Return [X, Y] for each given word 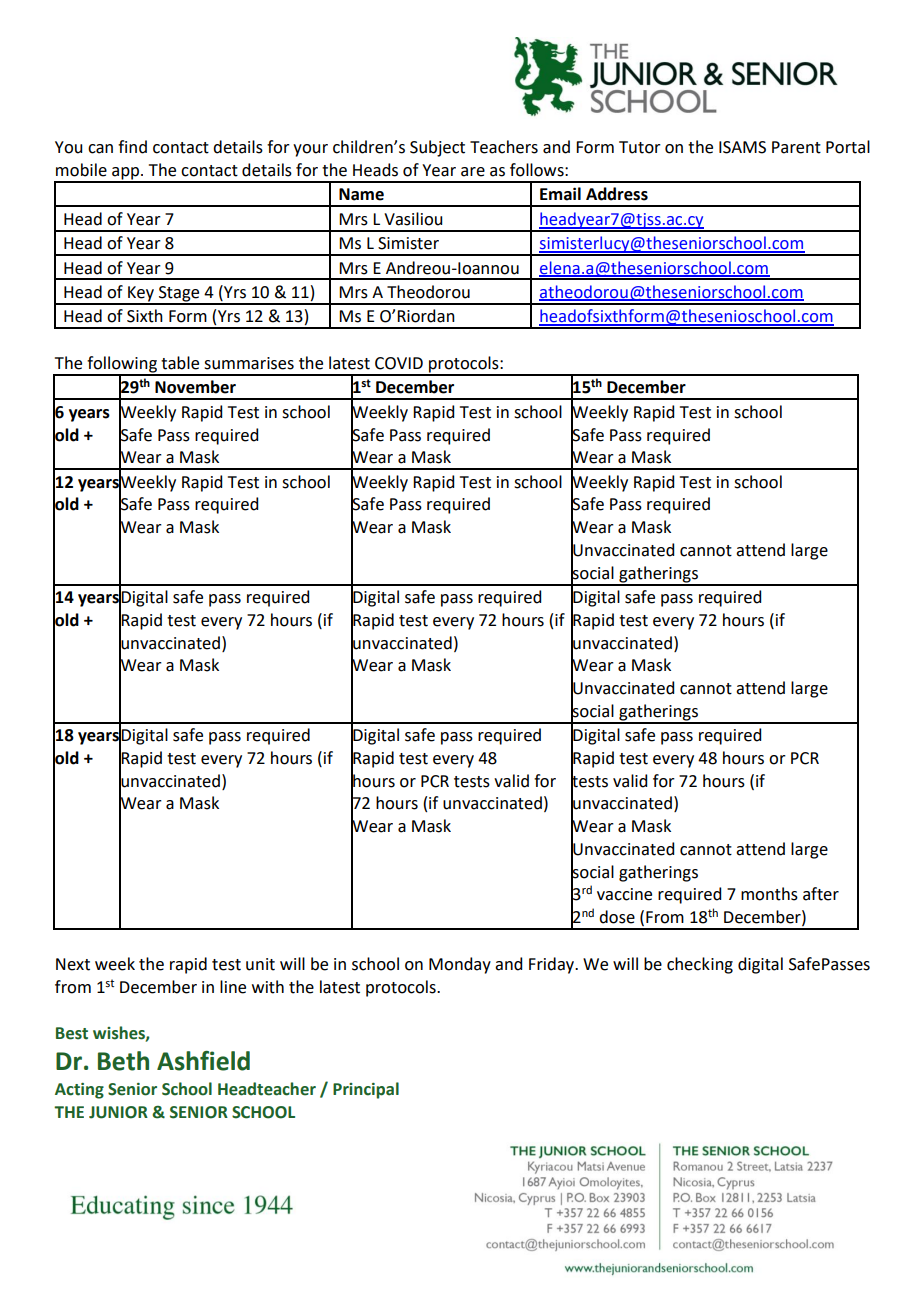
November [195, 387]
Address [617, 194]
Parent [796, 147]
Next [73, 964]
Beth [123, 1061]
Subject [437, 148]
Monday [460, 965]
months [769, 894]
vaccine [624, 894]
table [180, 363]
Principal [366, 1090]
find [132, 147]
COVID [399, 363]
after [821, 894]
